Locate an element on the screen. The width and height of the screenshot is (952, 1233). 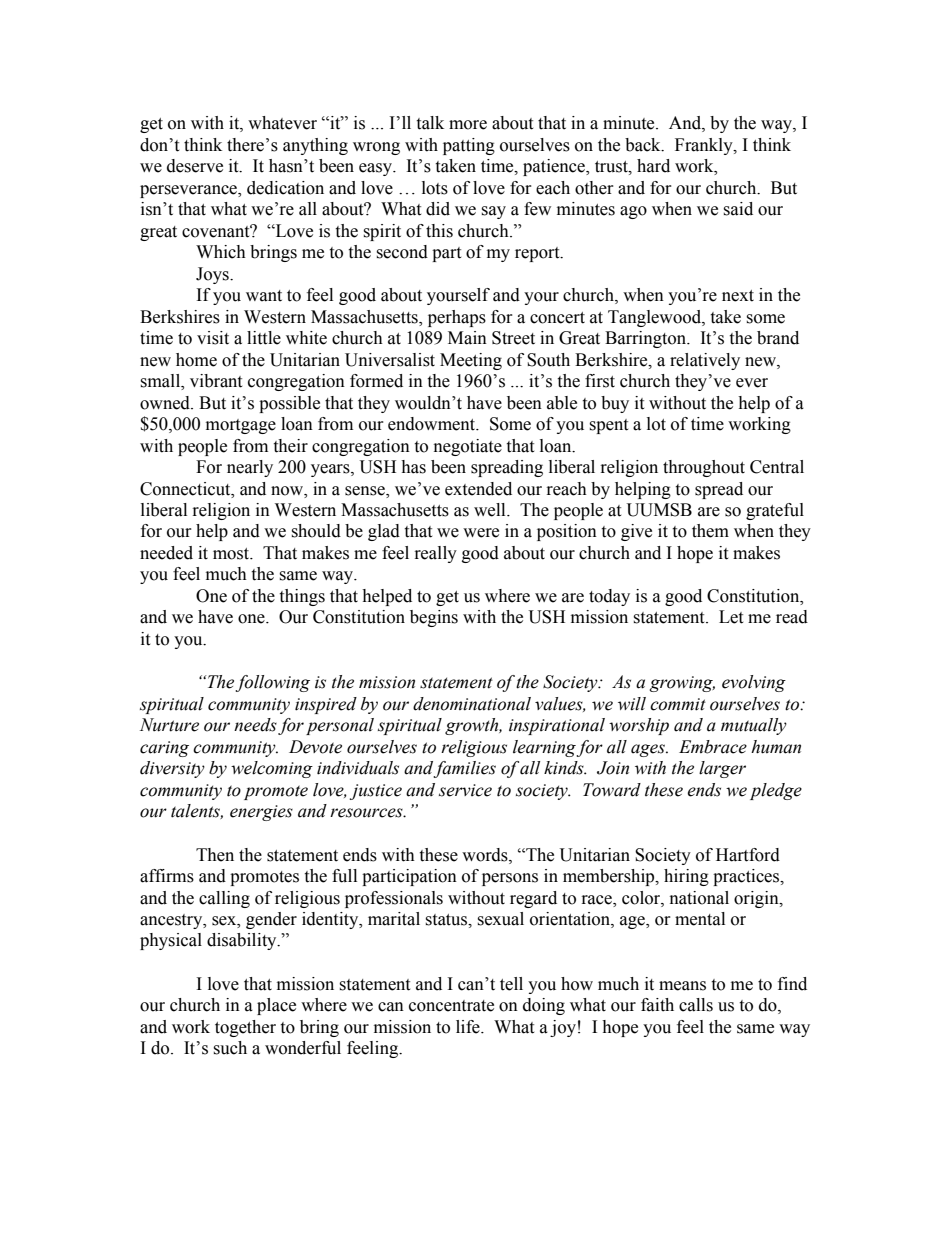
patting is located at coordinates (469, 146).
